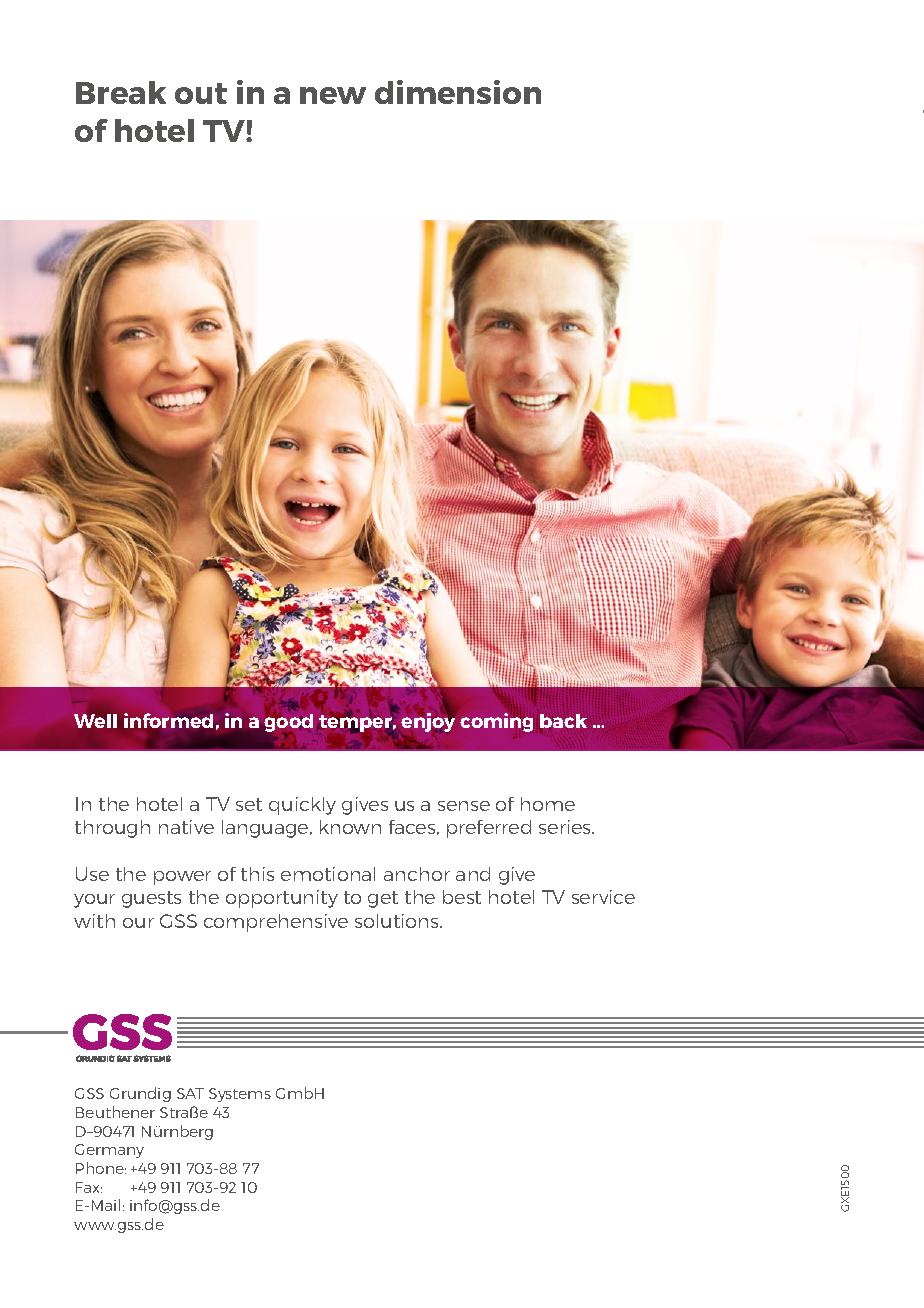 Image resolution: width=924 pixels, height=1308 pixels. What do you see at coordinates (333, 95) in the screenshot?
I see `new` at bounding box center [333, 95].
